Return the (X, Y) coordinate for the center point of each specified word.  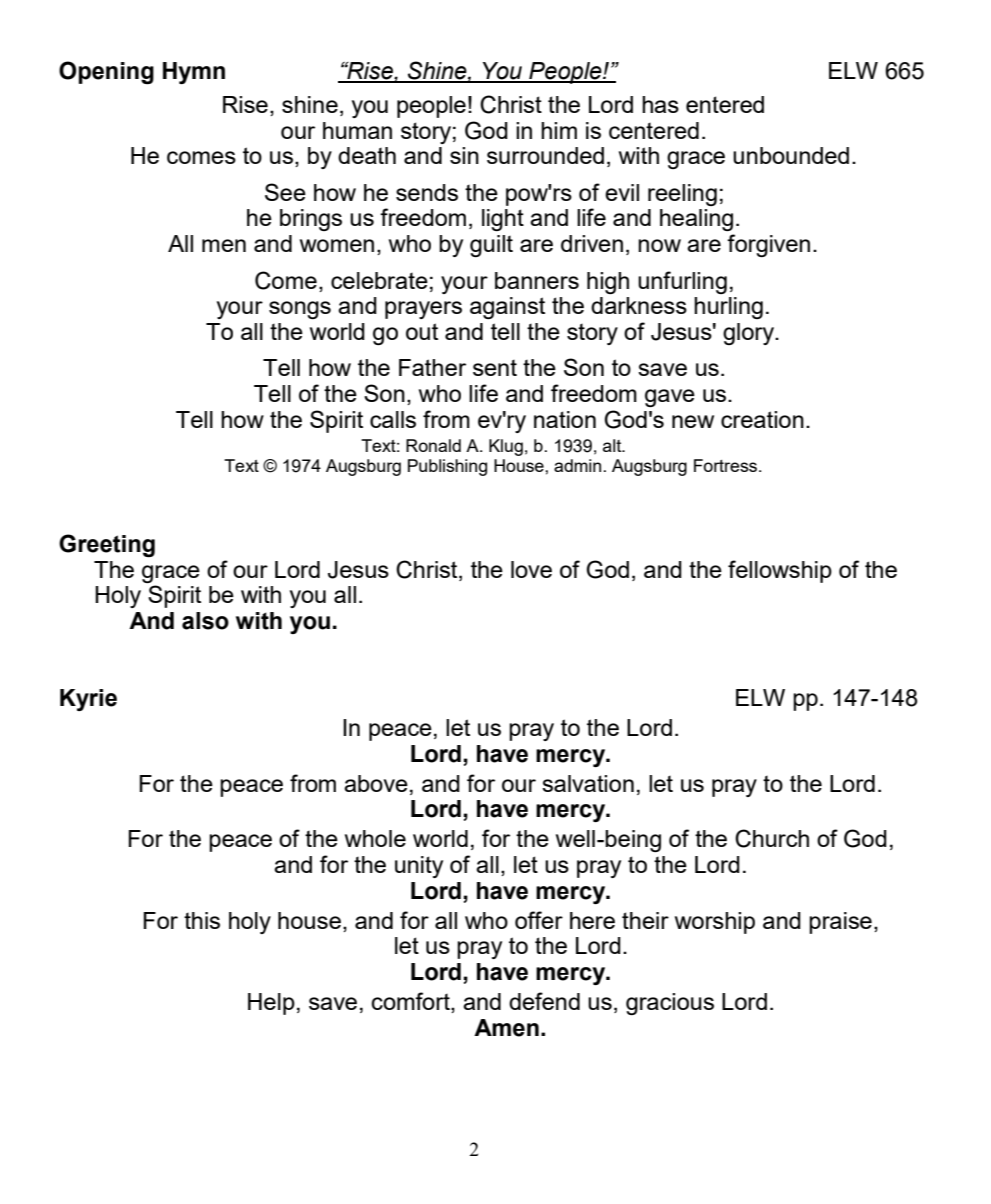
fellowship (780, 571)
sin (464, 155)
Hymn (194, 73)
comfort (412, 1002)
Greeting (107, 545)
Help (271, 1004)
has (660, 104)
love (531, 569)
